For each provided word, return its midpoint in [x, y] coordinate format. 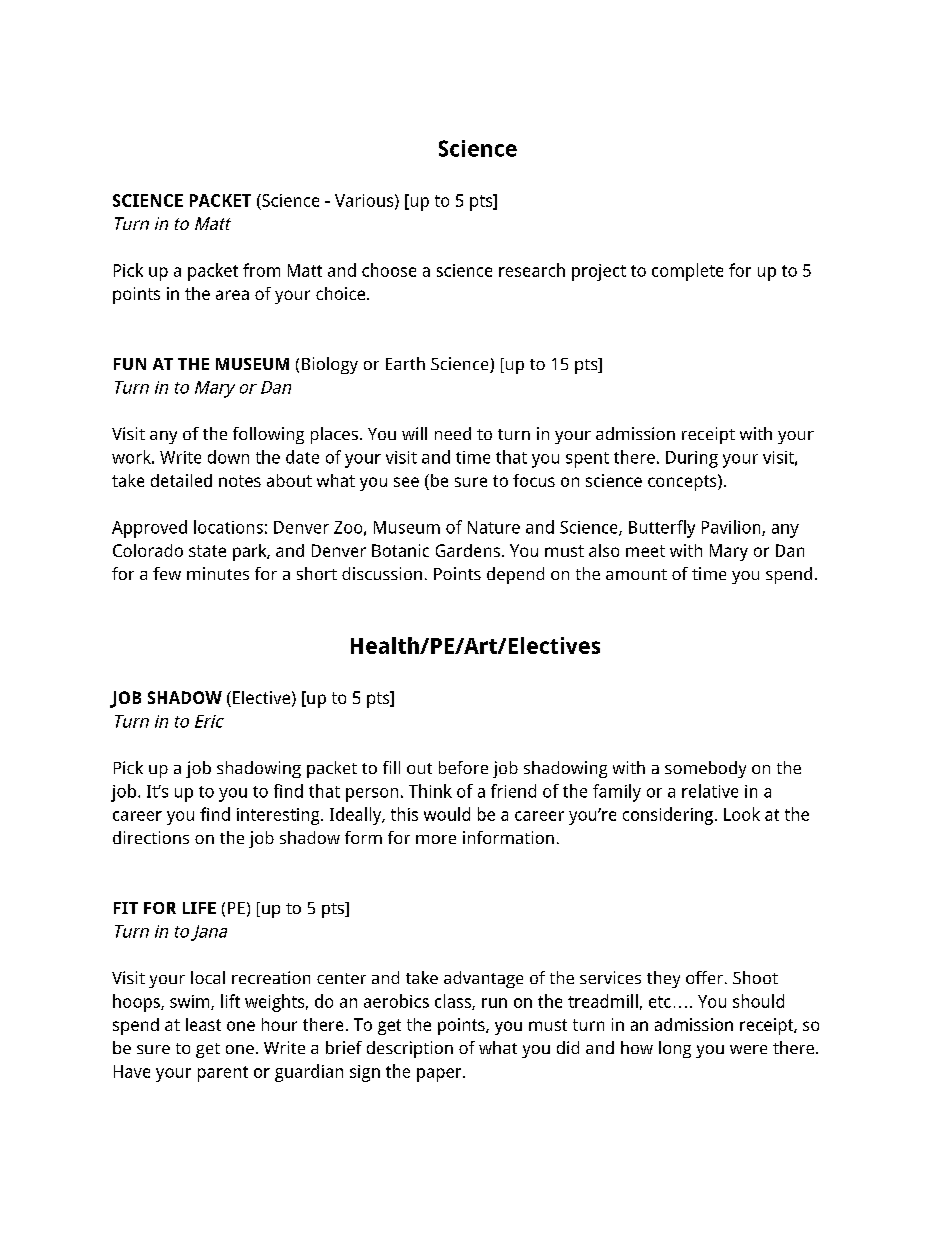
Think [430, 791]
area [232, 295]
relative [710, 791]
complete [687, 272]
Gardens [468, 550]
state [207, 551]
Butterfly [662, 529]
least [203, 1024]
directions [151, 837]
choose [389, 270]
